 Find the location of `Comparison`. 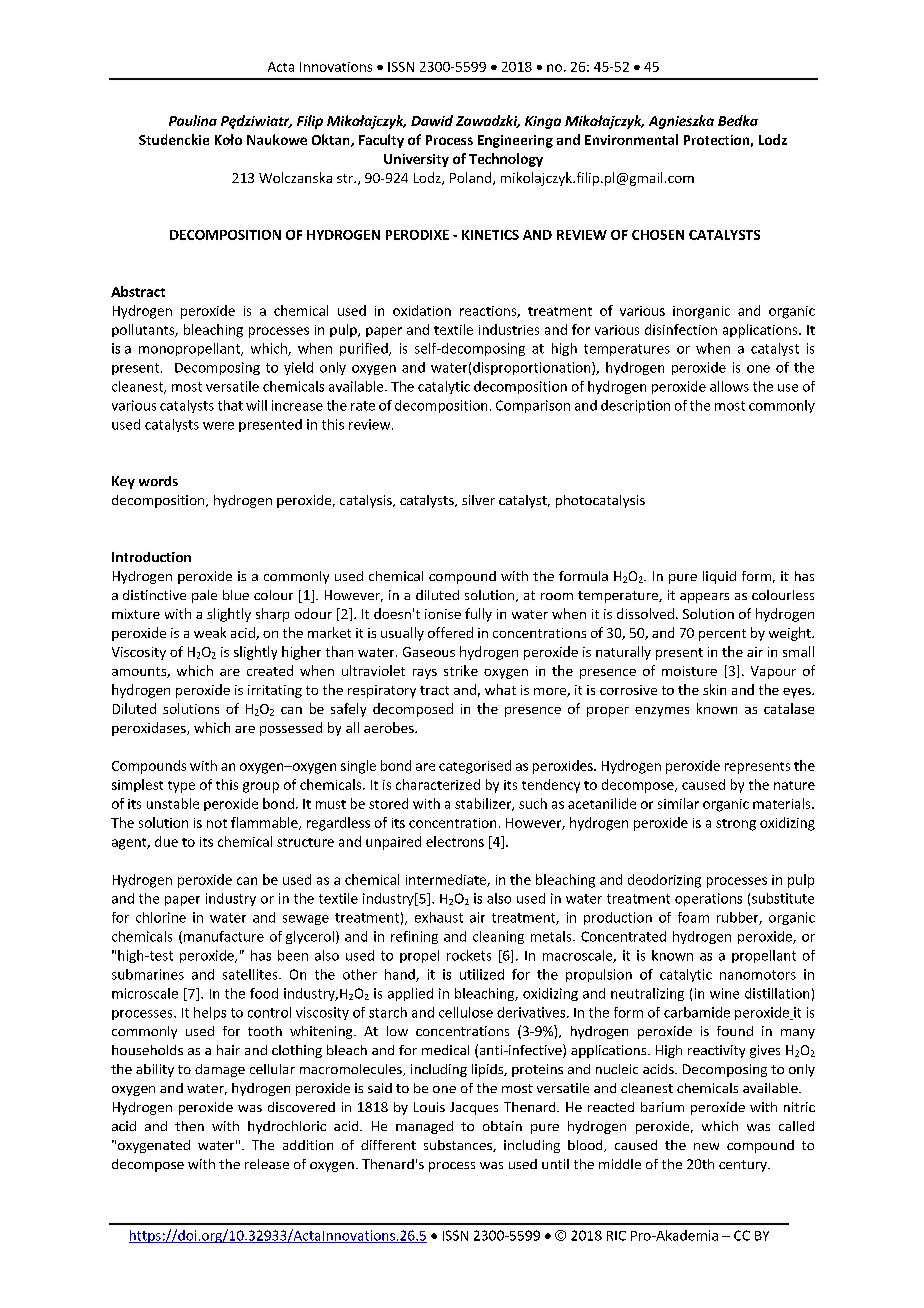

Comparison is located at coordinates (533, 406).
